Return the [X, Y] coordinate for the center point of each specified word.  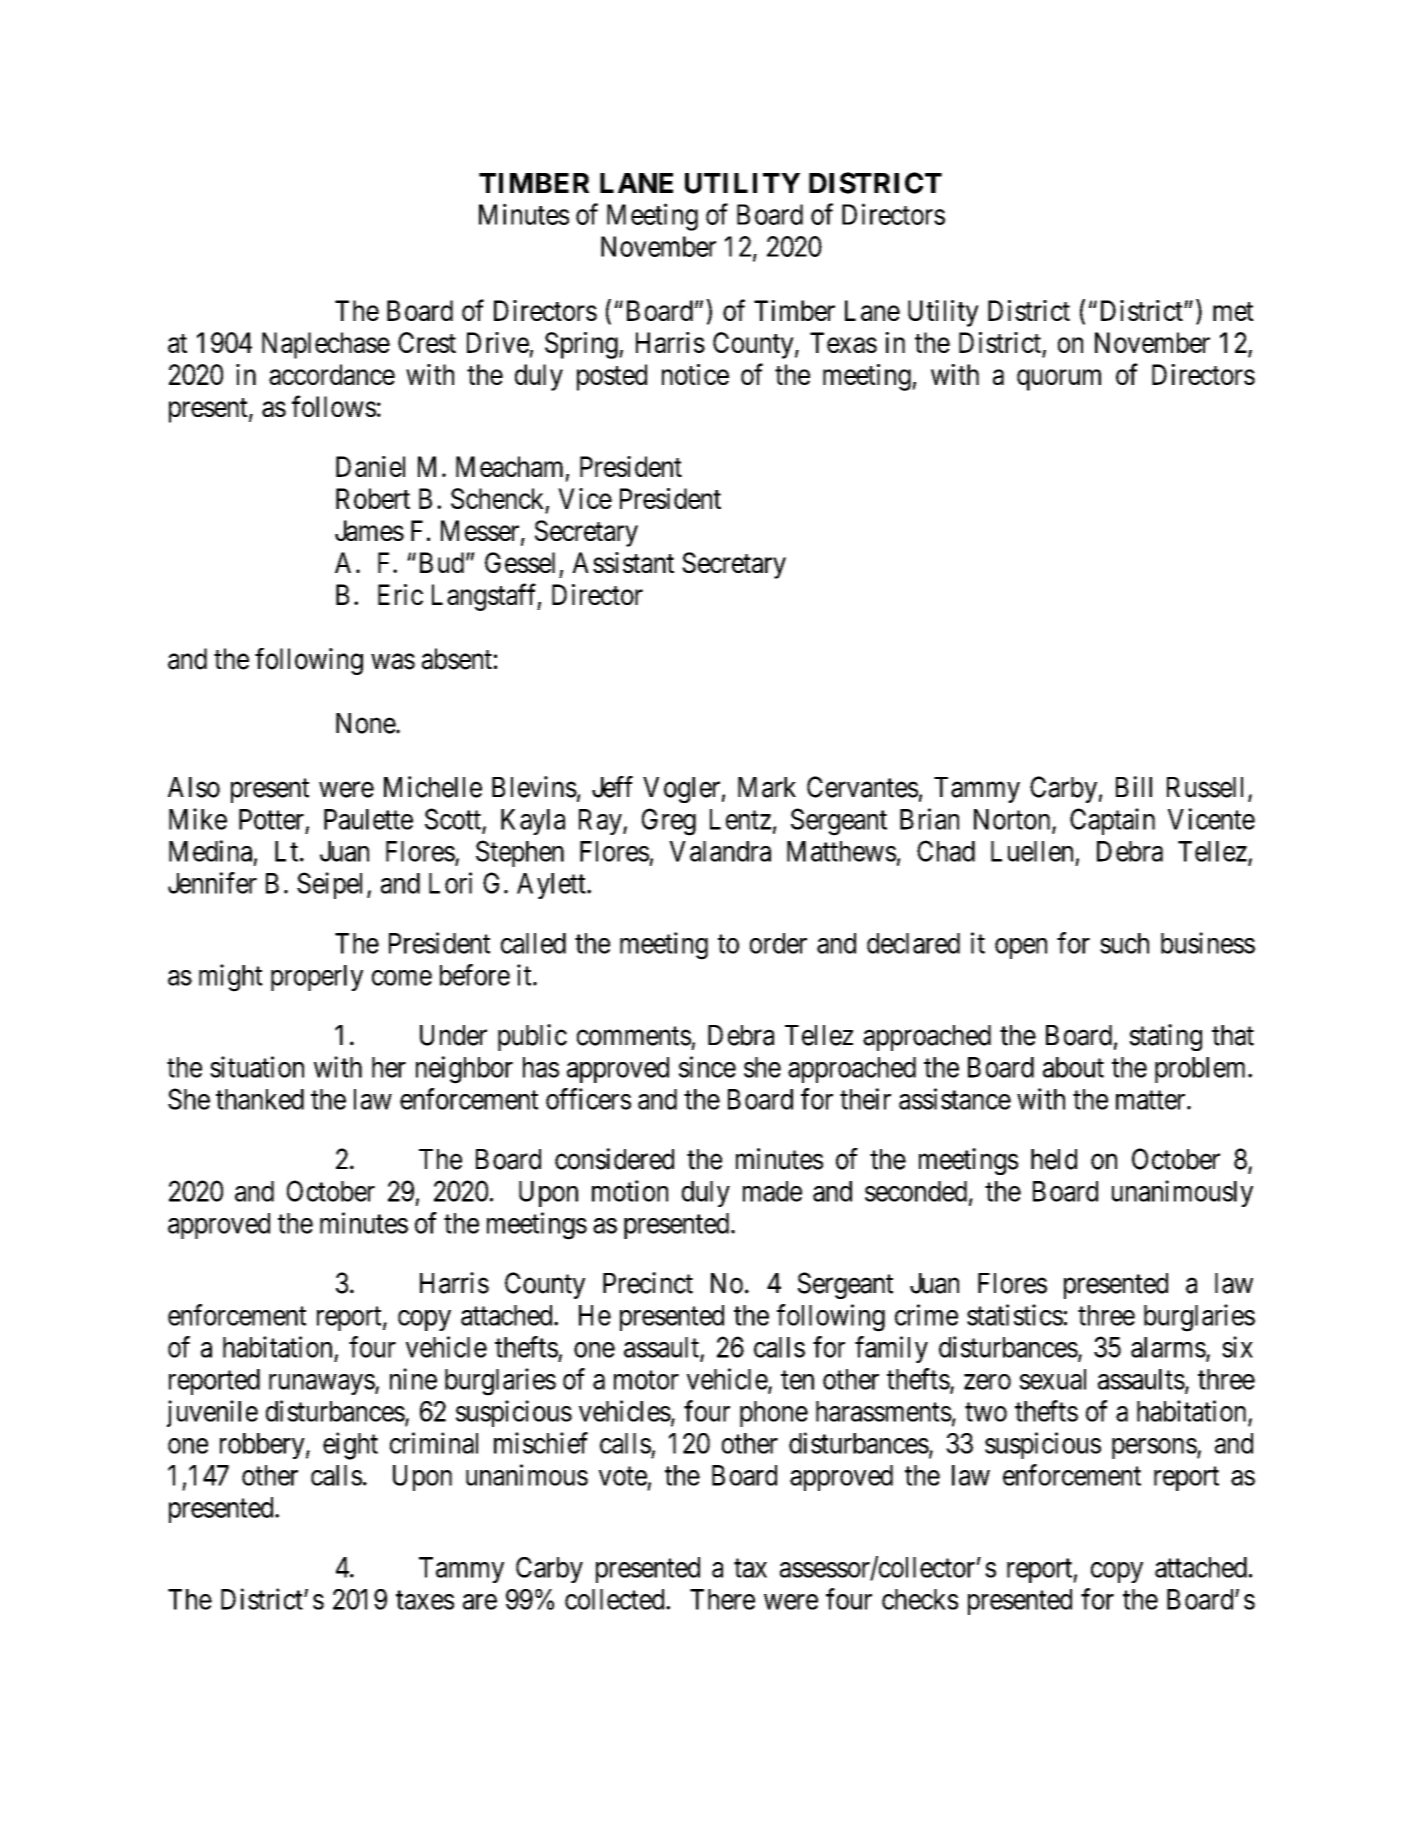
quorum [1059, 380]
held [1054, 1159]
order [778, 943]
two [986, 1412]
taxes [425, 1600]
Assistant [623, 562]
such [1124, 943]
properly [317, 978]
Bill [1134, 786]
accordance [332, 374]
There [722, 1599]
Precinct [648, 1283]
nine [413, 1379]
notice [695, 374]
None [366, 723]
